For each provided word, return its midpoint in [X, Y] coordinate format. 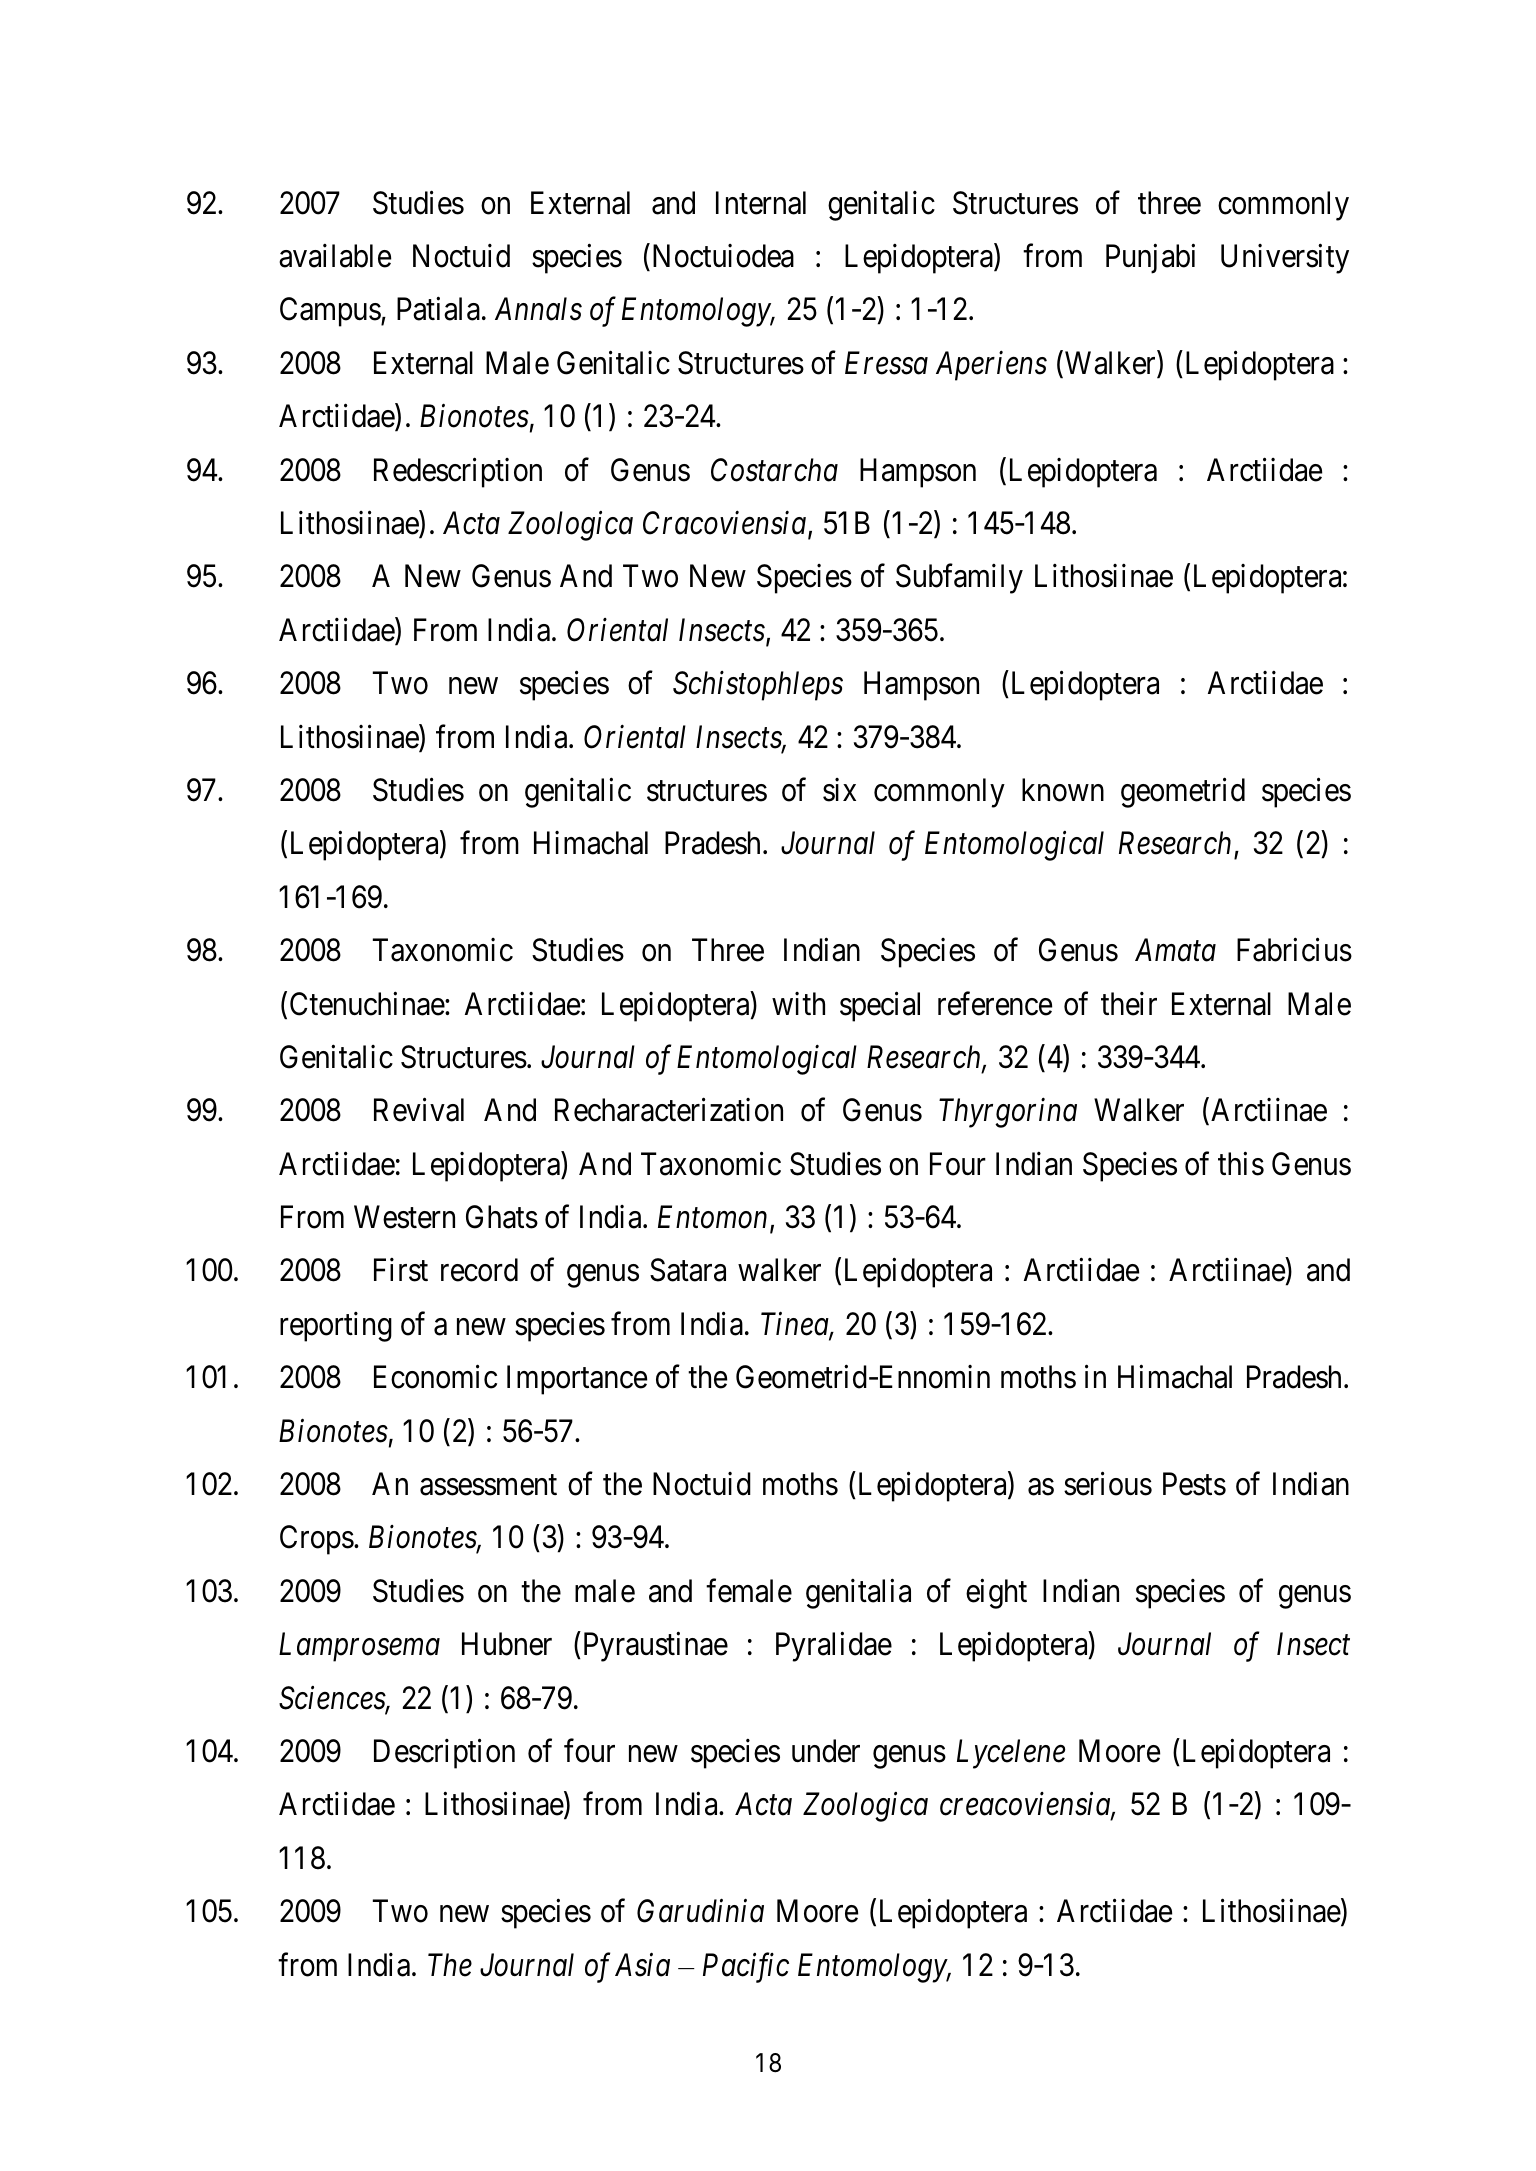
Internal [761, 203]
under [826, 1751]
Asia [642, 1965]
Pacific [746, 1968]
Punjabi [1150, 259]
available [335, 256]
